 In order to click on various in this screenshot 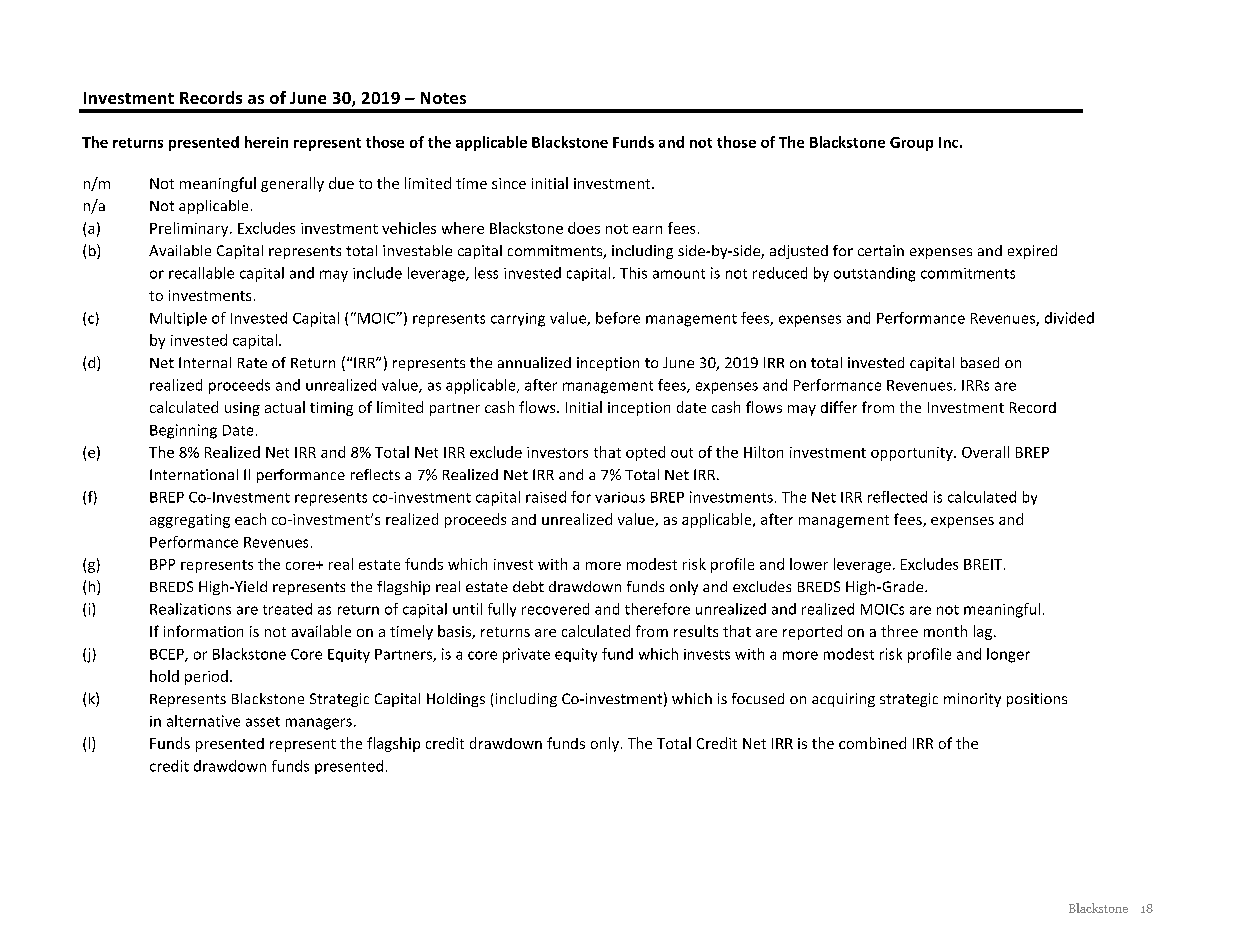, I will do `click(620, 497)`.
